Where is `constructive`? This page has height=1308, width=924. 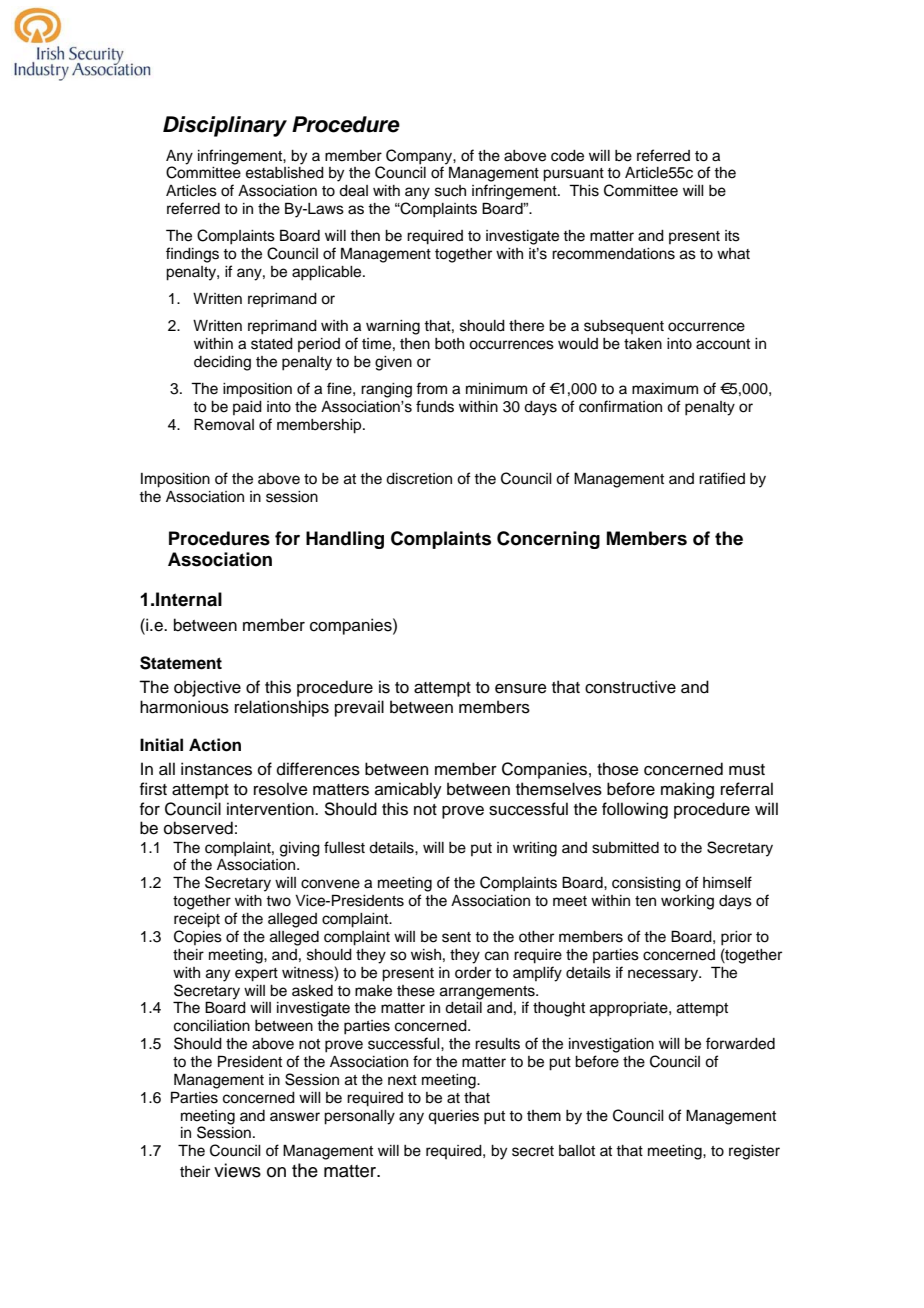
constructive is located at coordinates (630, 687).
